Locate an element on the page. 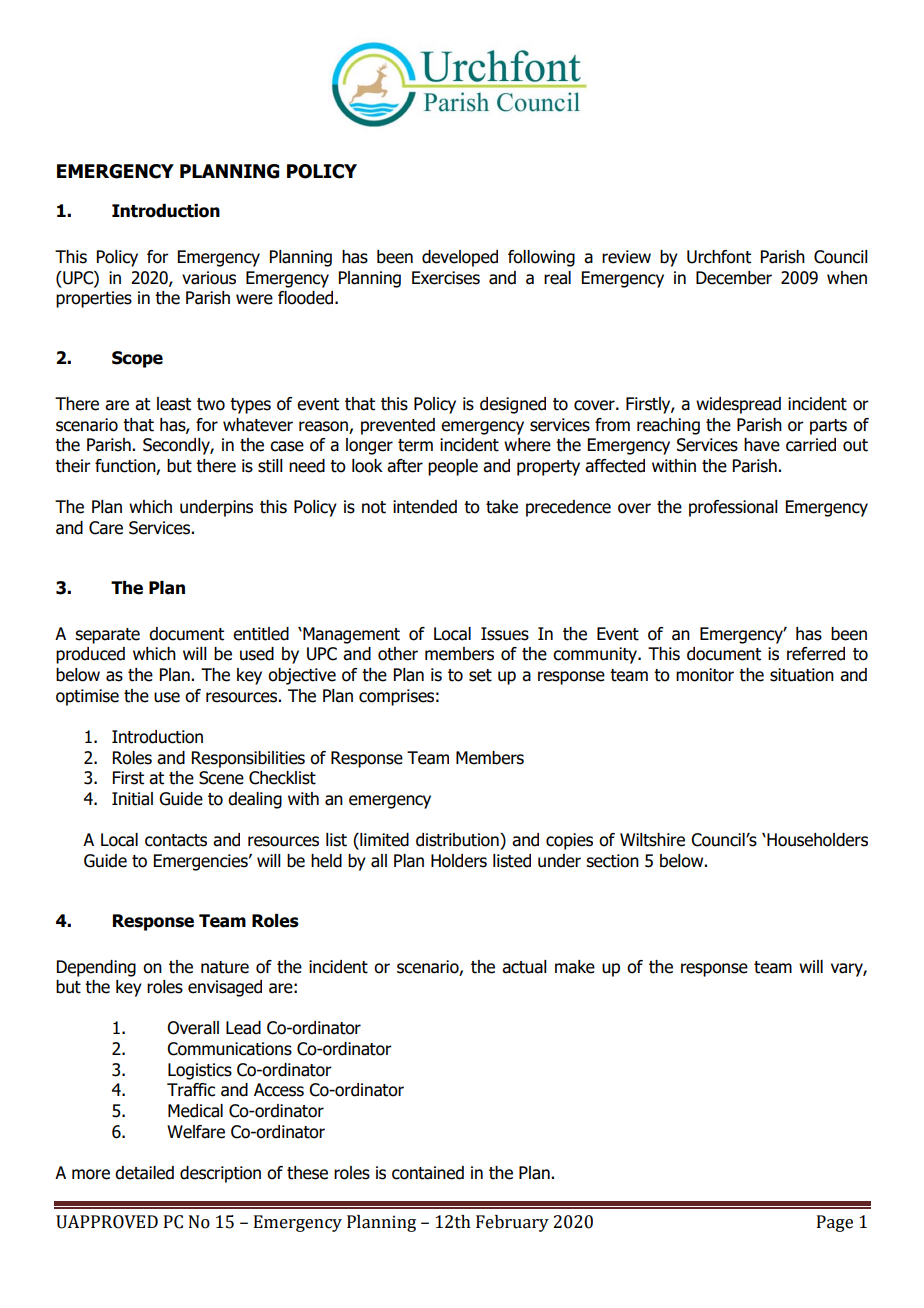 This image has width=924, height=1308. set is located at coordinates (480, 675).
